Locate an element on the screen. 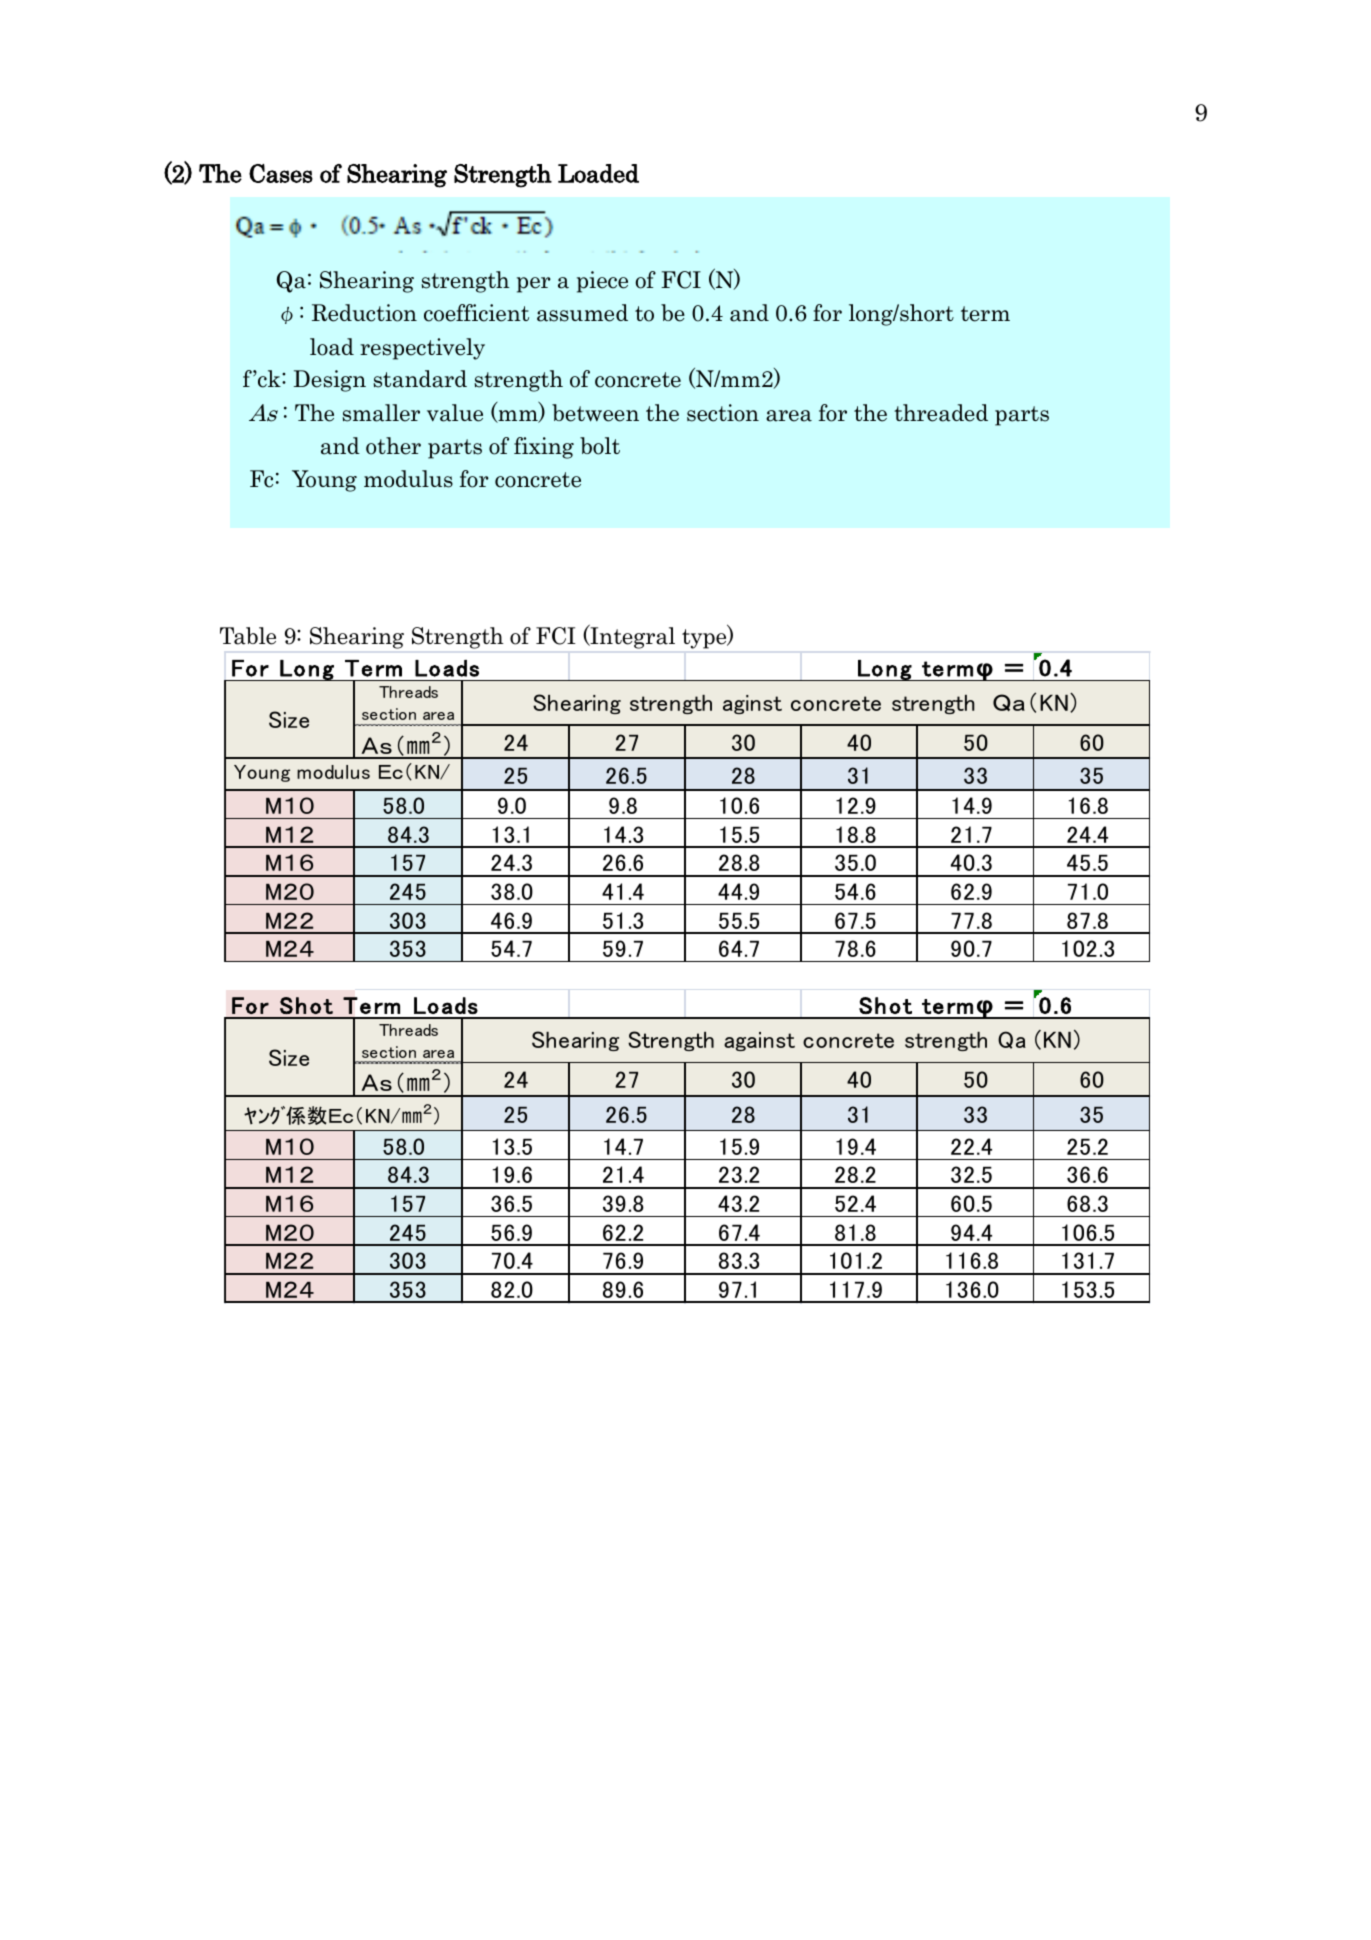  Table is located at coordinates (248, 636).
